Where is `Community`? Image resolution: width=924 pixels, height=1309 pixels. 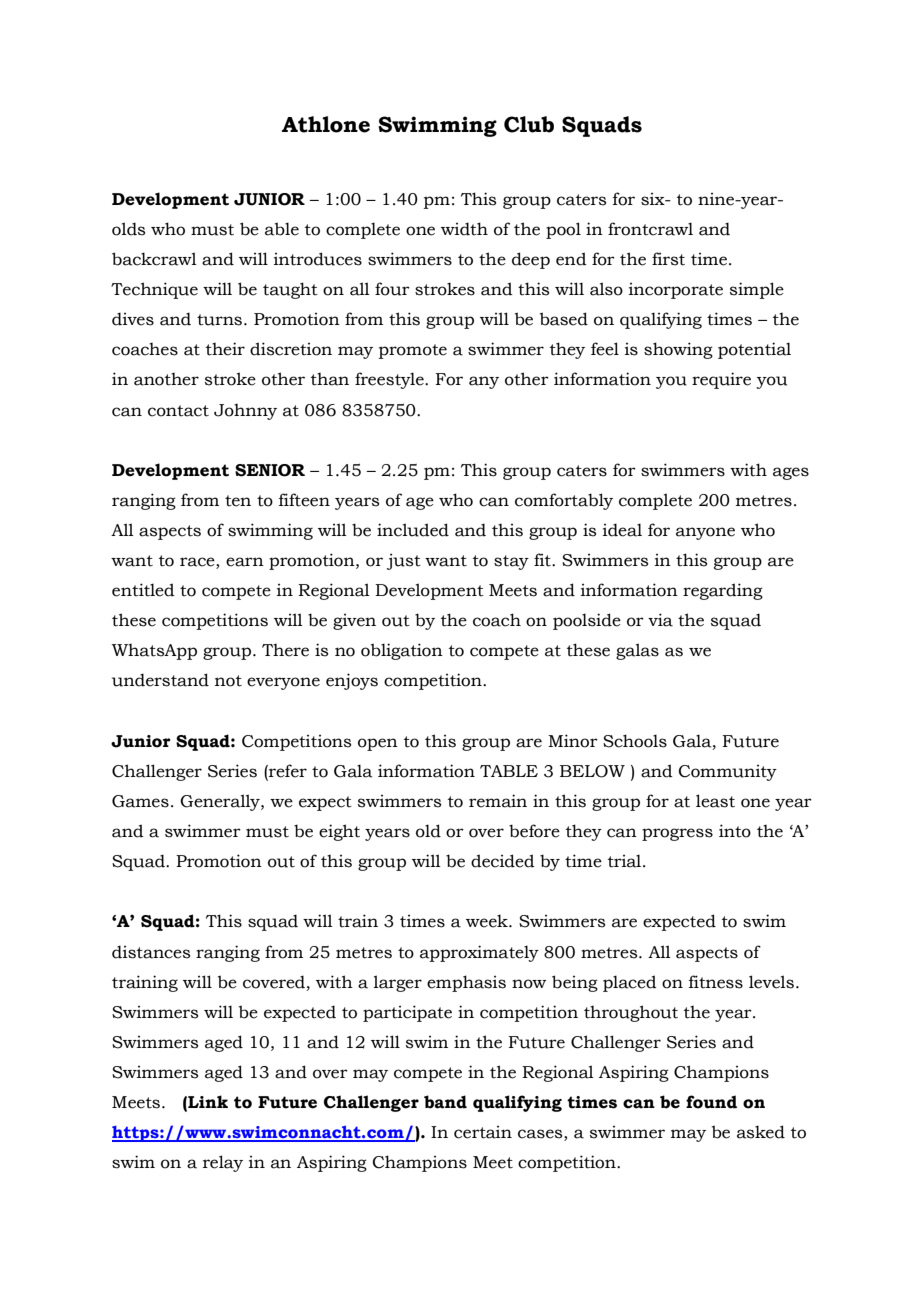 Community is located at coordinates (728, 773).
